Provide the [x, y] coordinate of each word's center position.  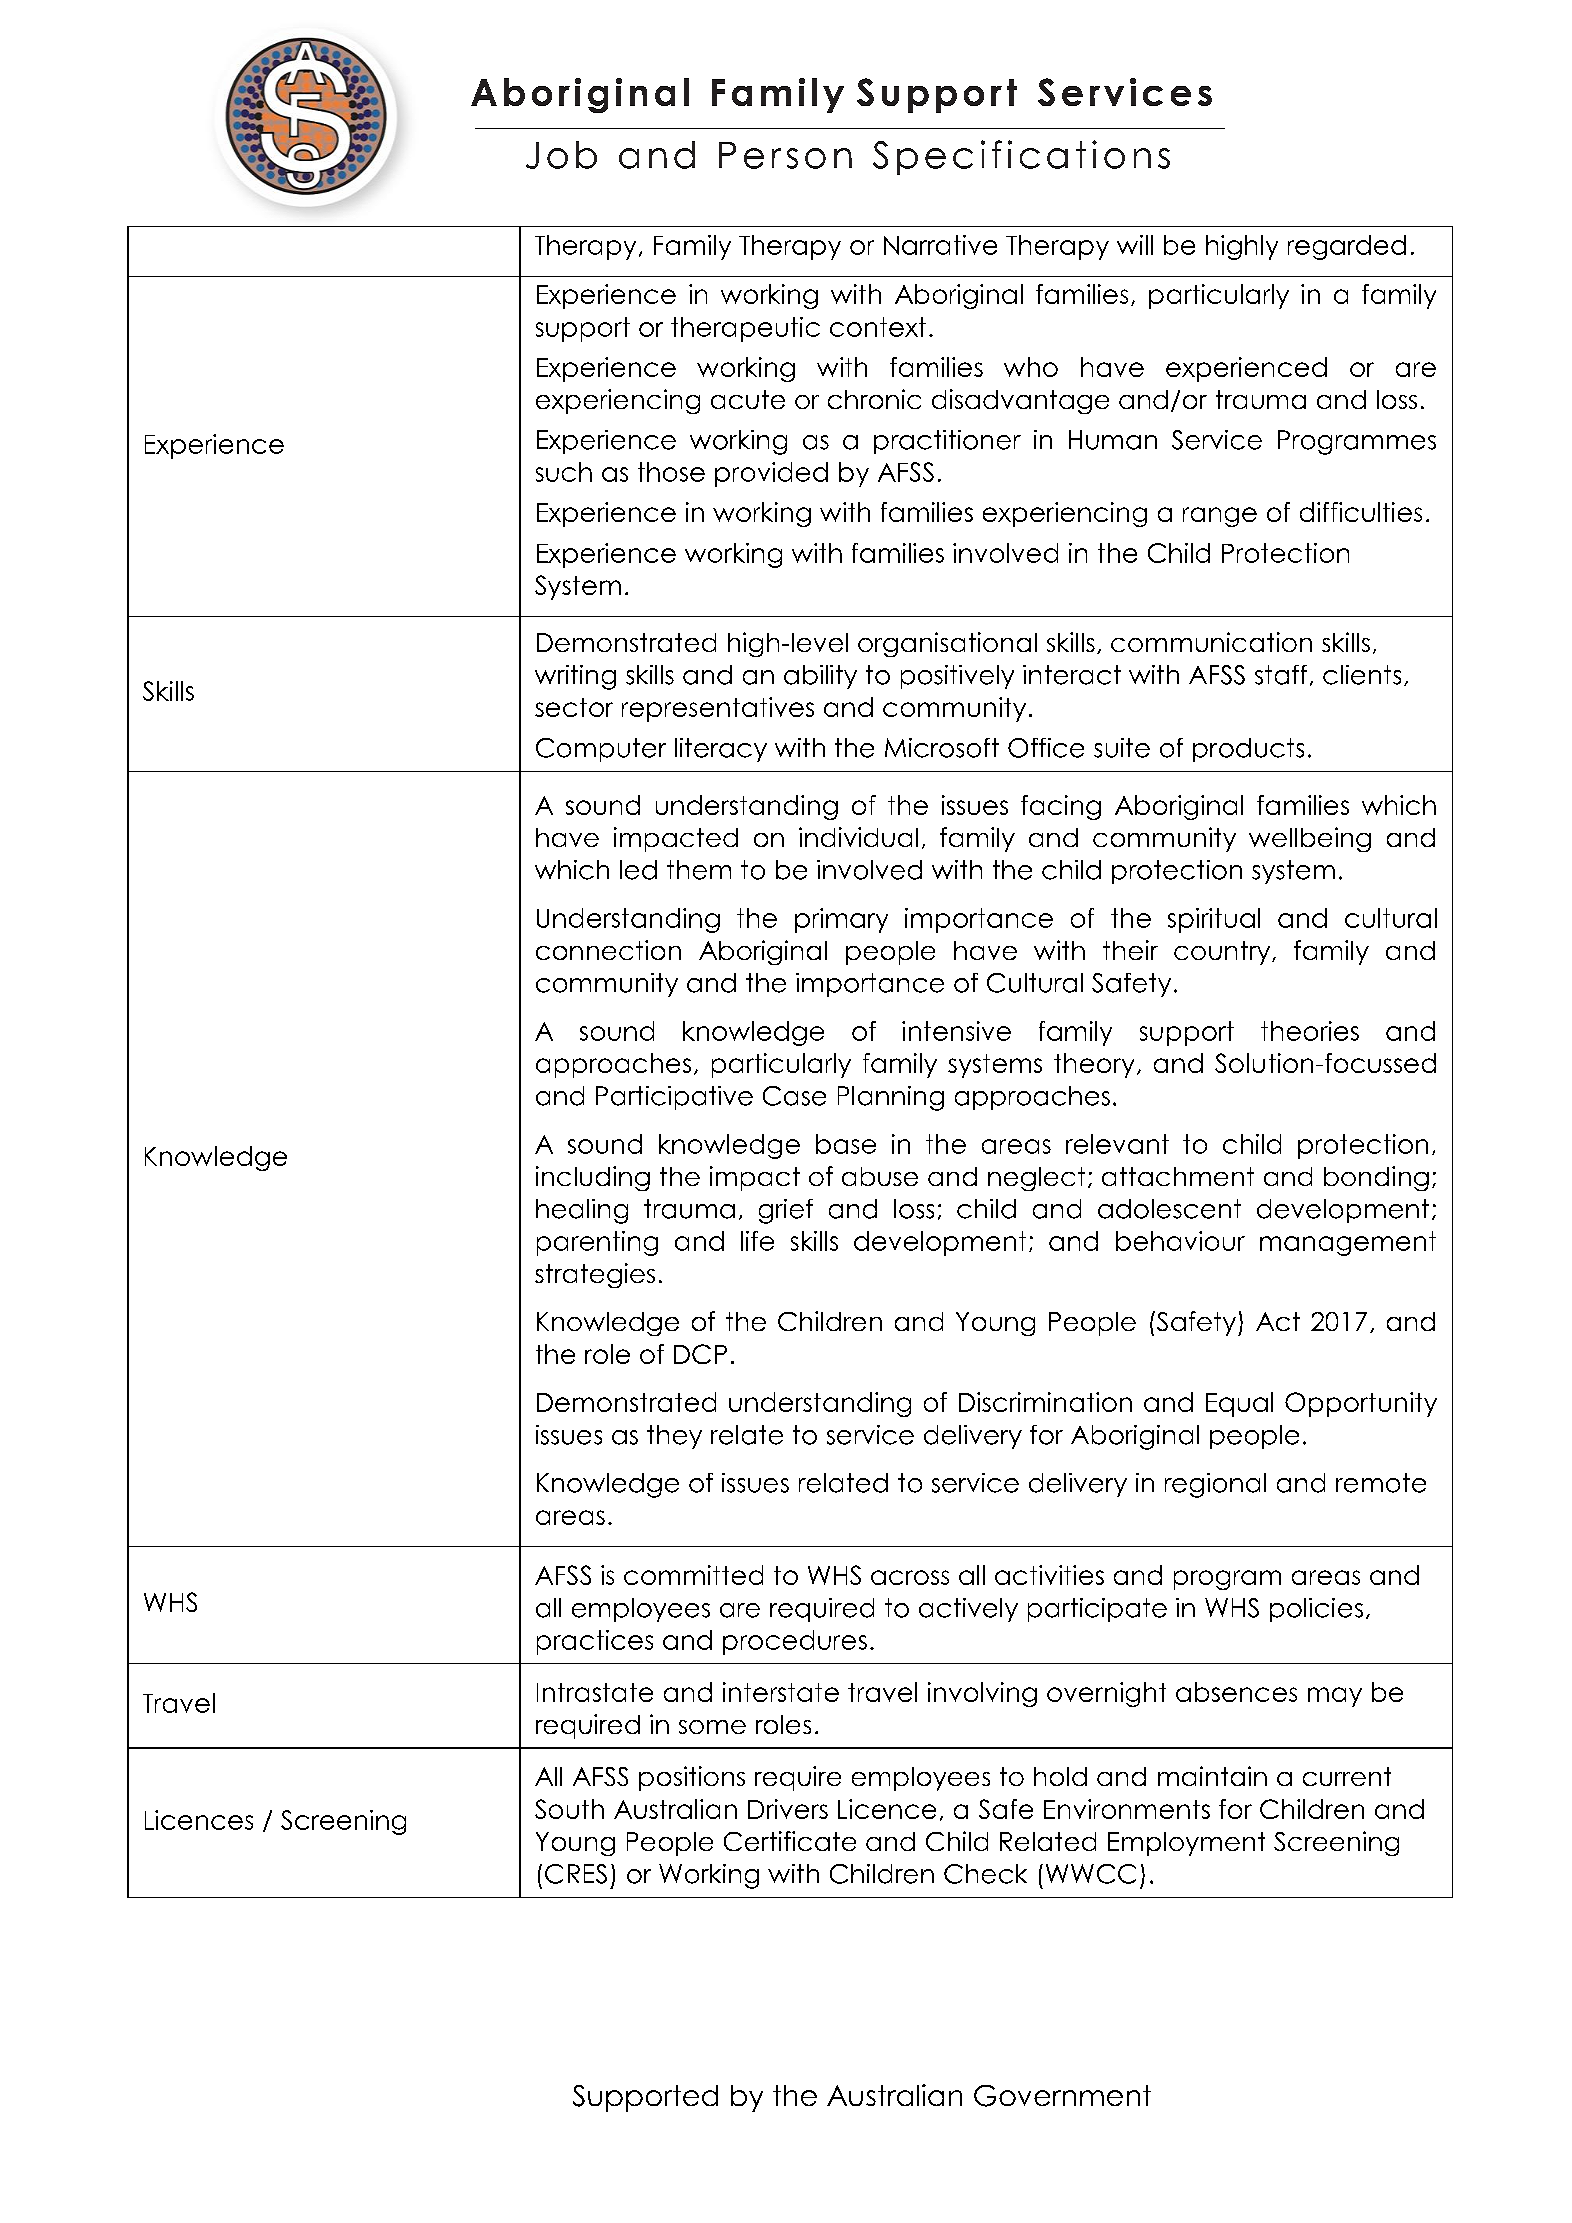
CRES [576, 1874]
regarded [1347, 247]
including [593, 1178]
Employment [1186, 1844]
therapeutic [745, 329]
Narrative [940, 245]
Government [1062, 2096]
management [1348, 1243]
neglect [1036, 1179]
